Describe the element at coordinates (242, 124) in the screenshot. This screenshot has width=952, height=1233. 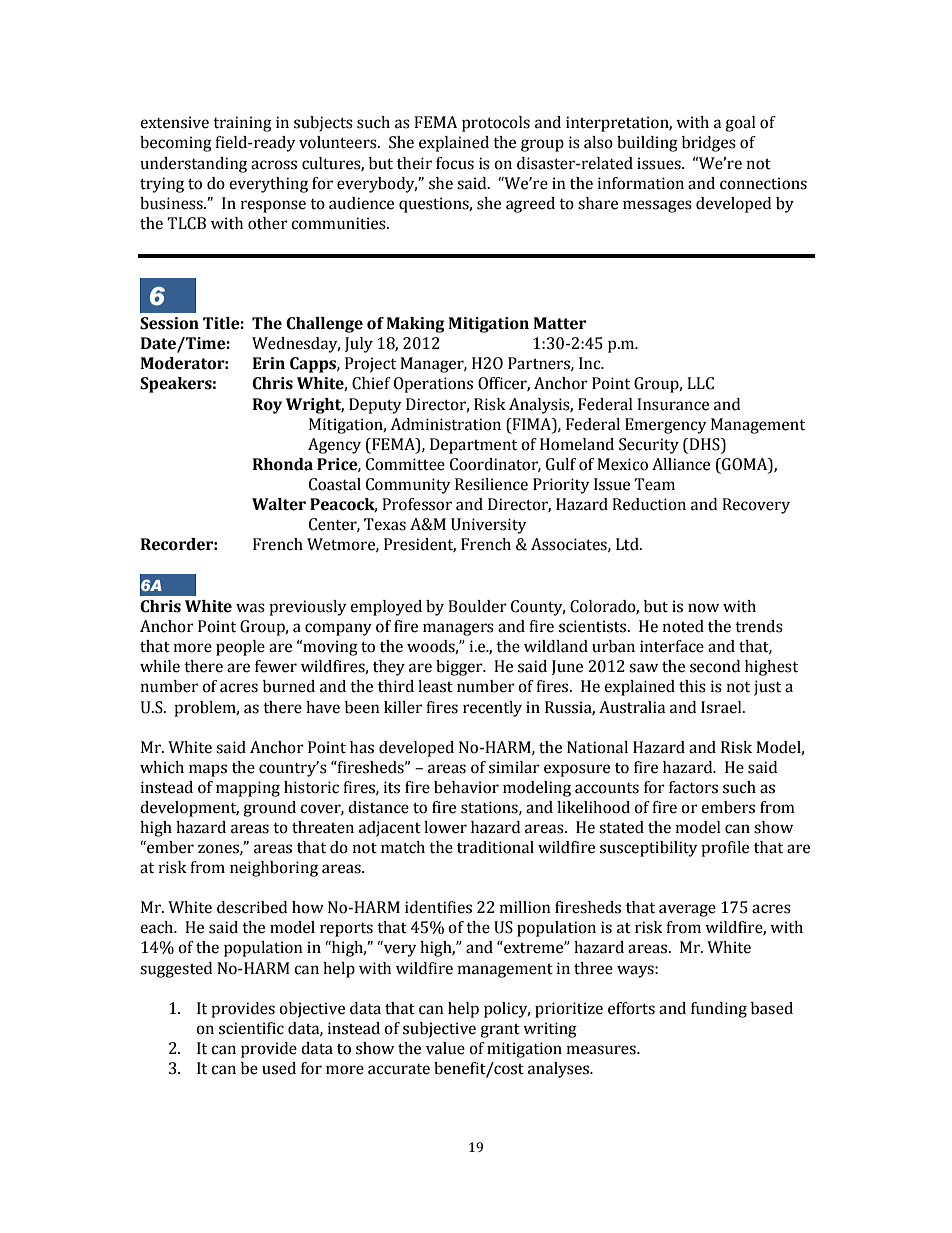
I see `training` at that location.
